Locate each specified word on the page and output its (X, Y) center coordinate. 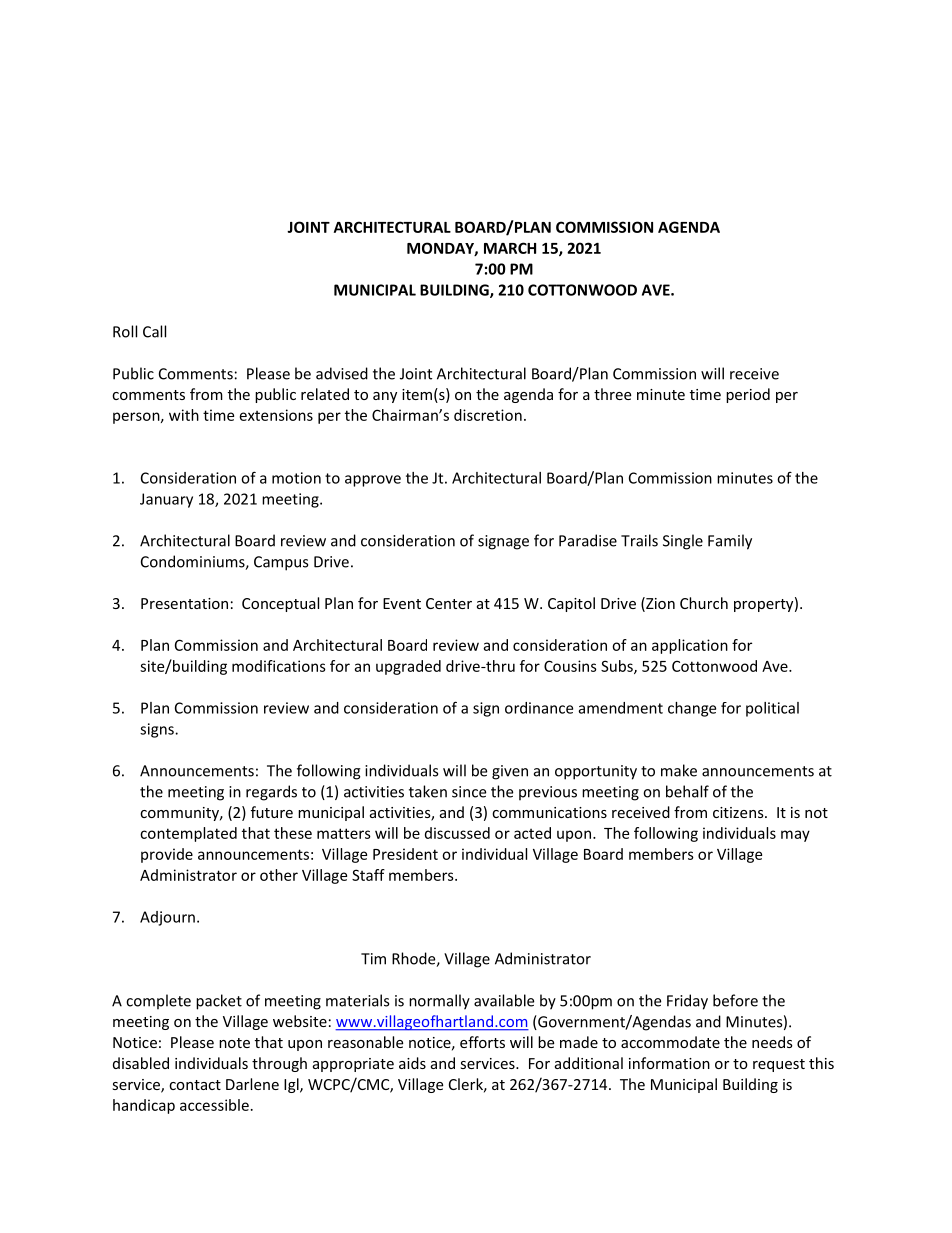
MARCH (510, 248)
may (795, 836)
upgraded (408, 667)
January (166, 500)
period (748, 395)
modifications (279, 666)
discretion (488, 415)
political (772, 709)
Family (730, 542)
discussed (457, 833)
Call (154, 331)
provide (167, 855)
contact (195, 1085)
